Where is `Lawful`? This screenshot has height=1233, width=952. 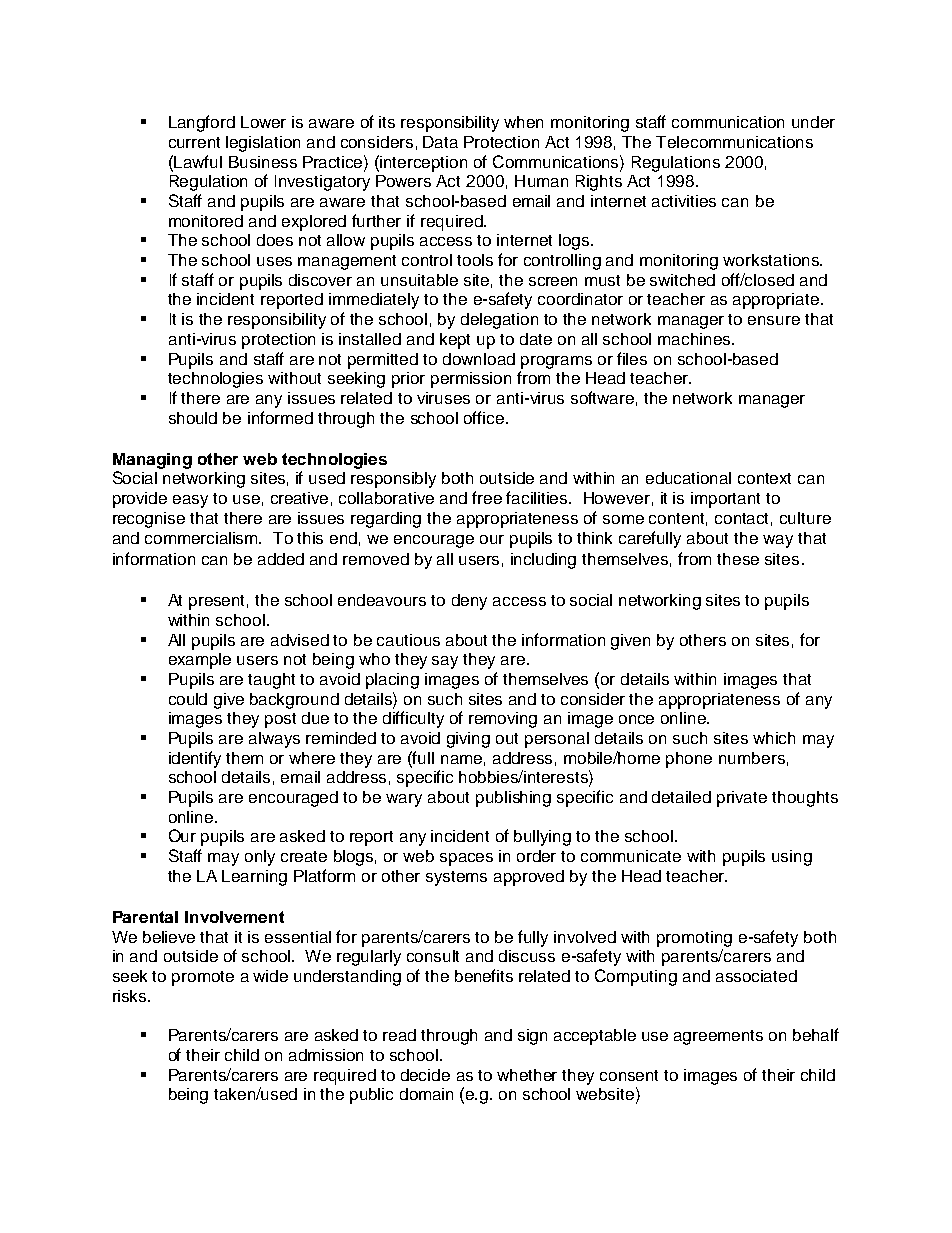
Lawful is located at coordinates (198, 161).
